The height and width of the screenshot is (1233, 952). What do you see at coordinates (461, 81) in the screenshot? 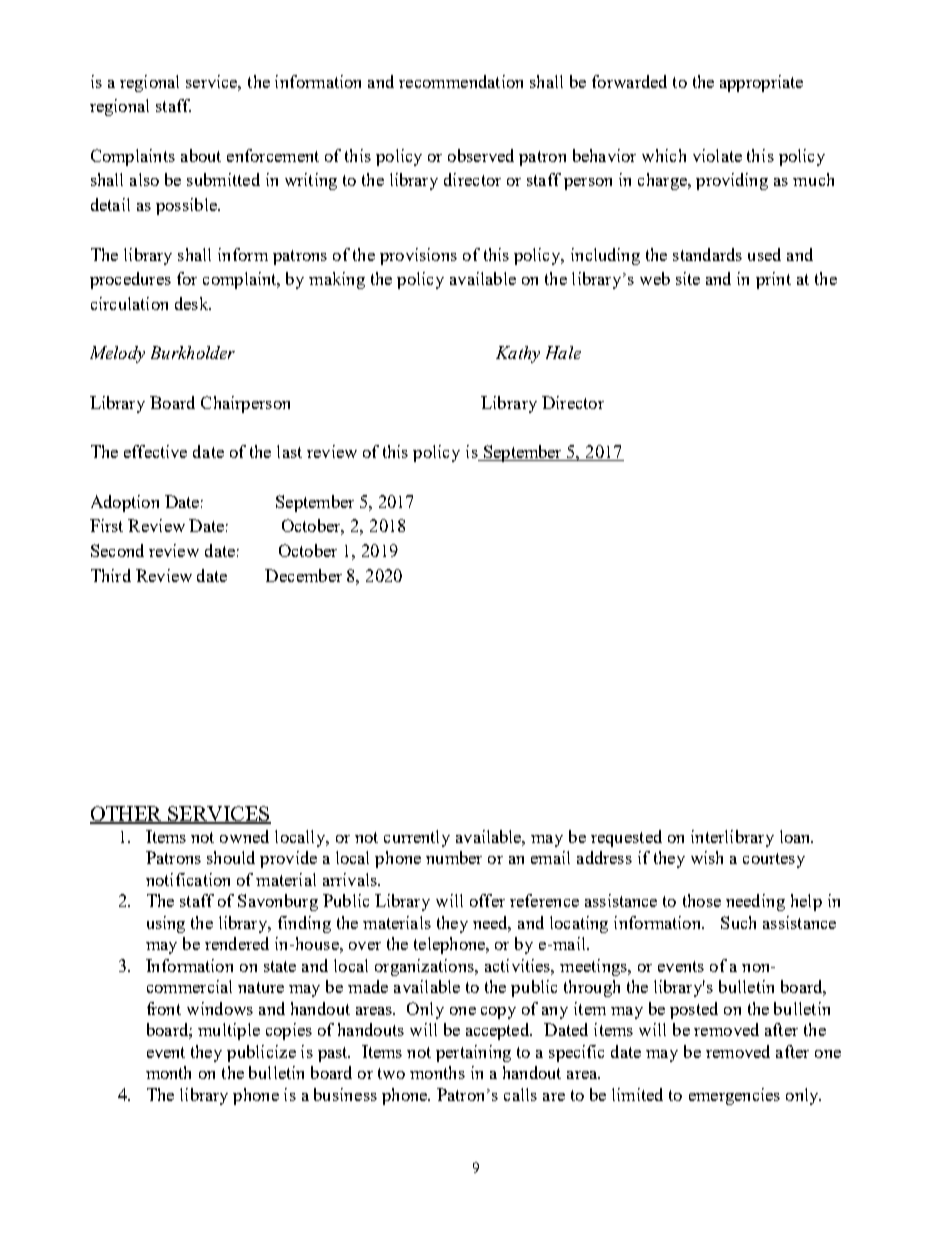
I see `recommendation` at bounding box center [461, 81].
